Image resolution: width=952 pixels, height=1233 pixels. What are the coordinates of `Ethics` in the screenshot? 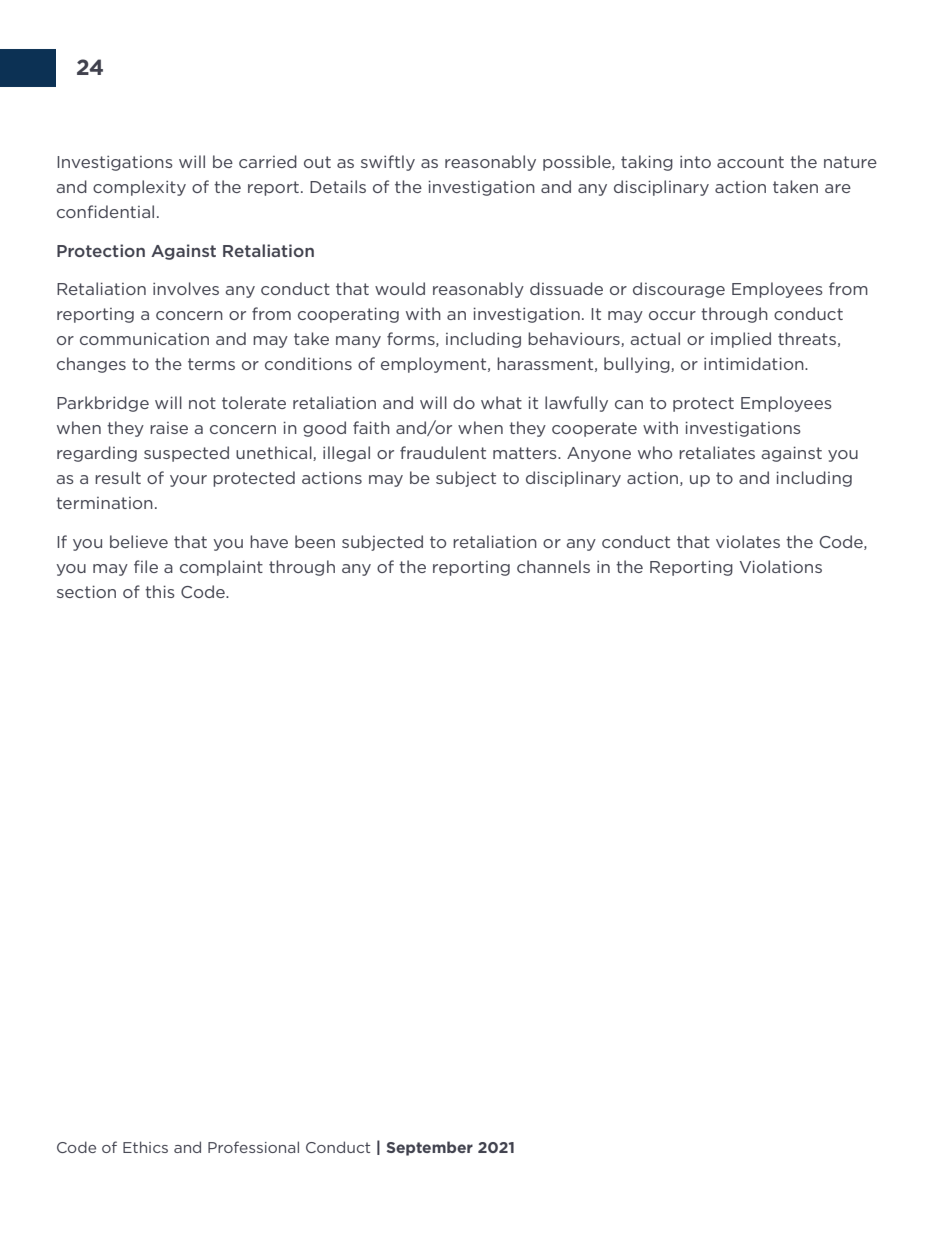 It's located at (145, 1147).
